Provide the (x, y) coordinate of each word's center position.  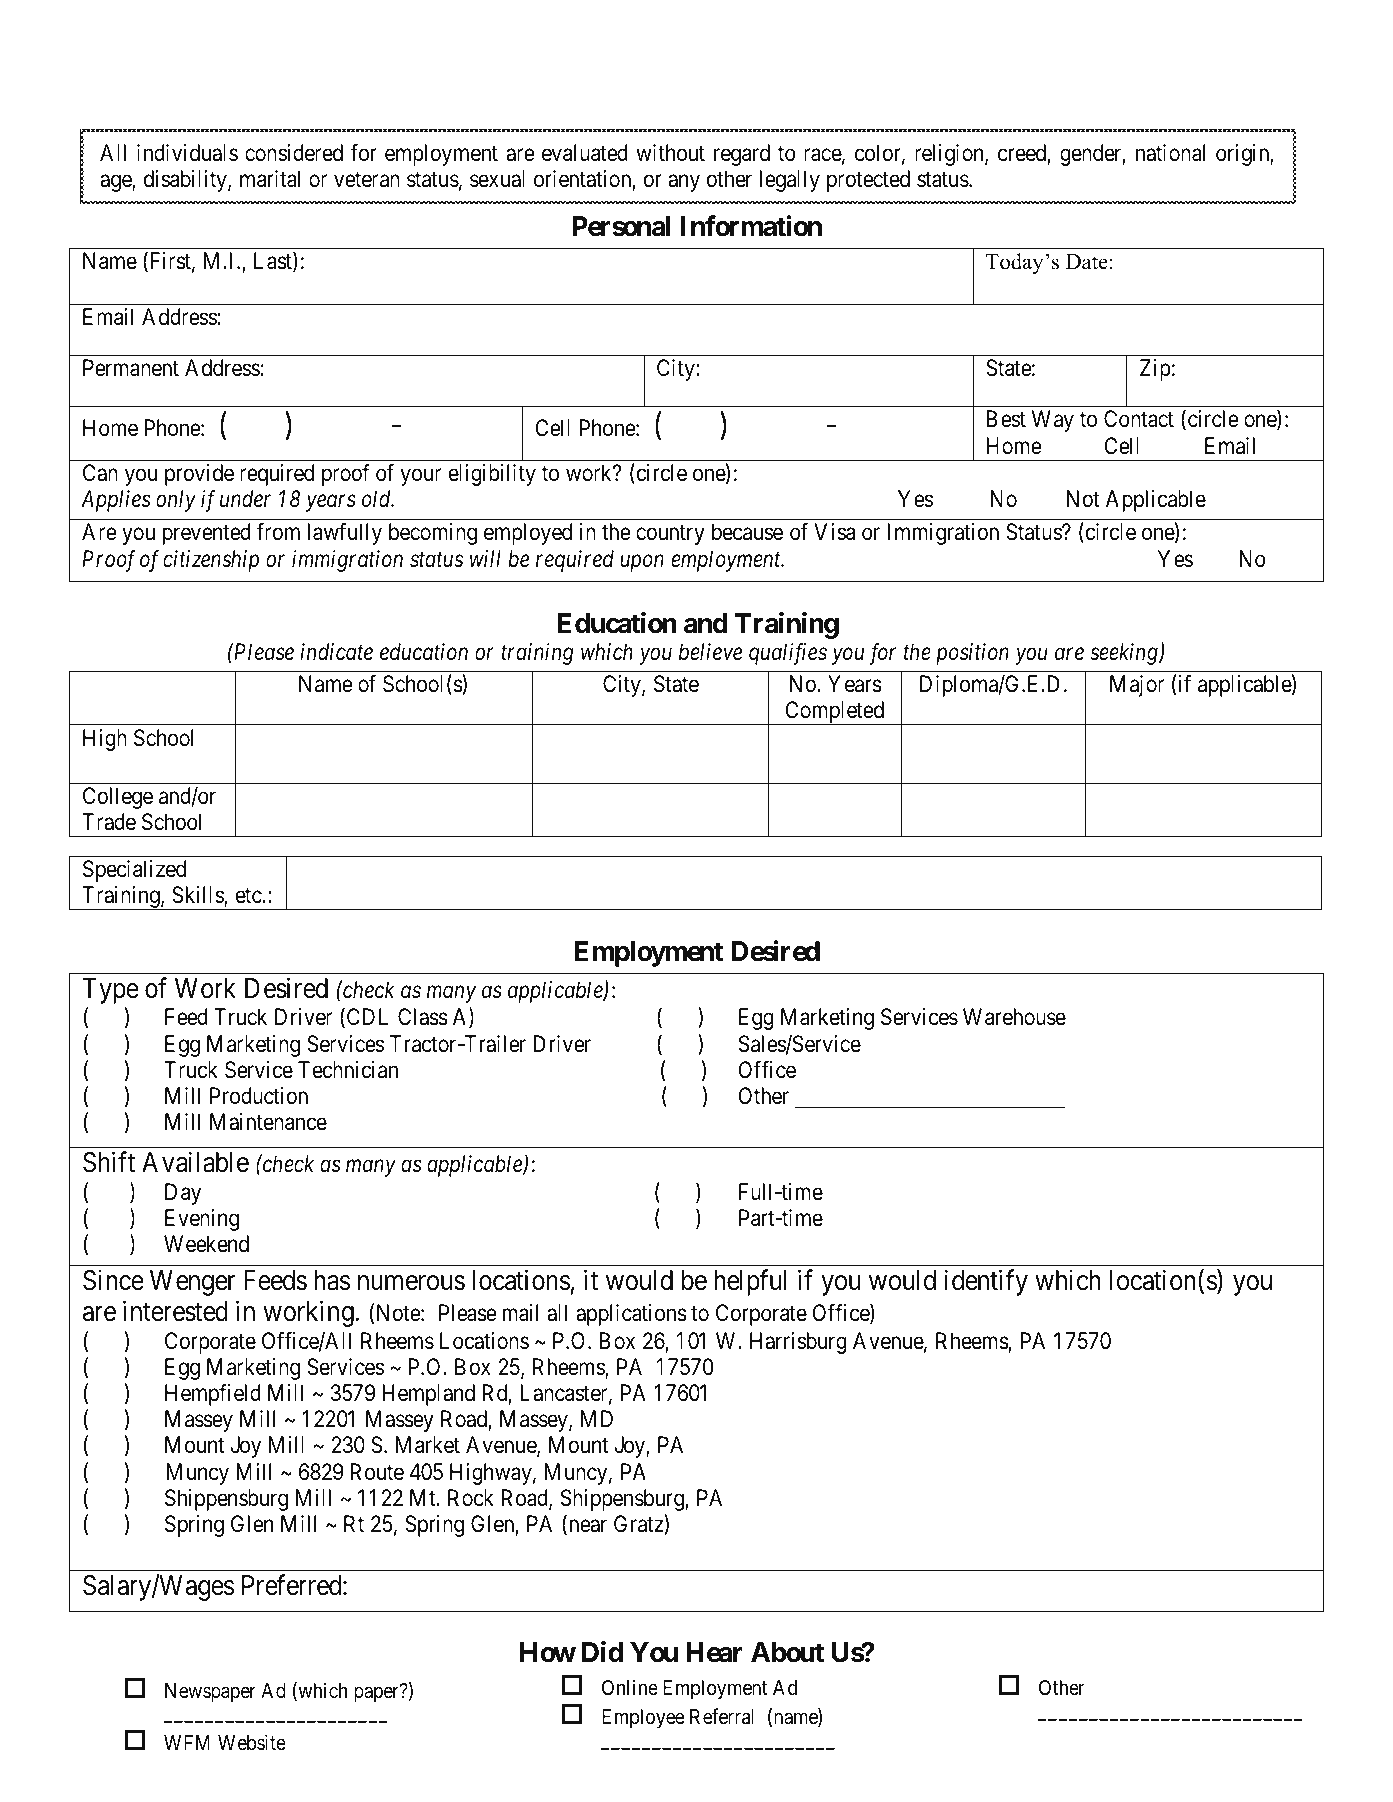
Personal (621, 226)
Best (1006, 419)
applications (631, 1315)
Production (259, 1096)
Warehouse (1014, 1017)
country (670, 535)
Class (423, 1017)
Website (252, 1742)
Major (1137, 686)
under (245, 499)
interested (175, 1311)
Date (1087, 262)
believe (710, 652)
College (118, 798)
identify (986, 1282)
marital (270, 179)
